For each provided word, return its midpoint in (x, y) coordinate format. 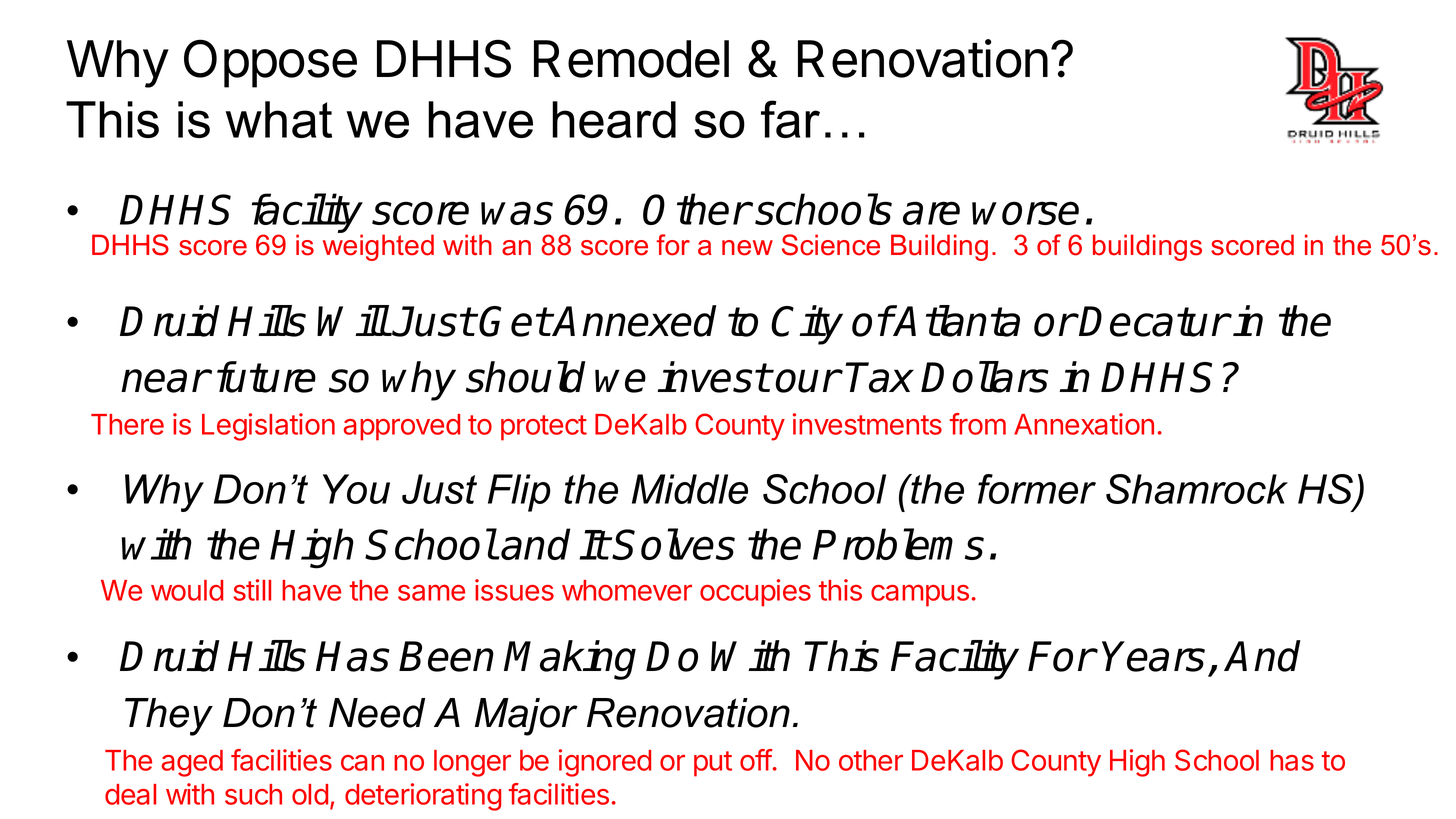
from (978, 424)
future (266, 377)
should (525, 377)
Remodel (631, 59)
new (747, 248)
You (356, 489)
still (252, 590)
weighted (378, 246)
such (253, 794)
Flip (519, 493)
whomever (627, 590)
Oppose (270, 63)
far (790, 119)
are (931, 213)
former (1037, 489)
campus (920, 595)
